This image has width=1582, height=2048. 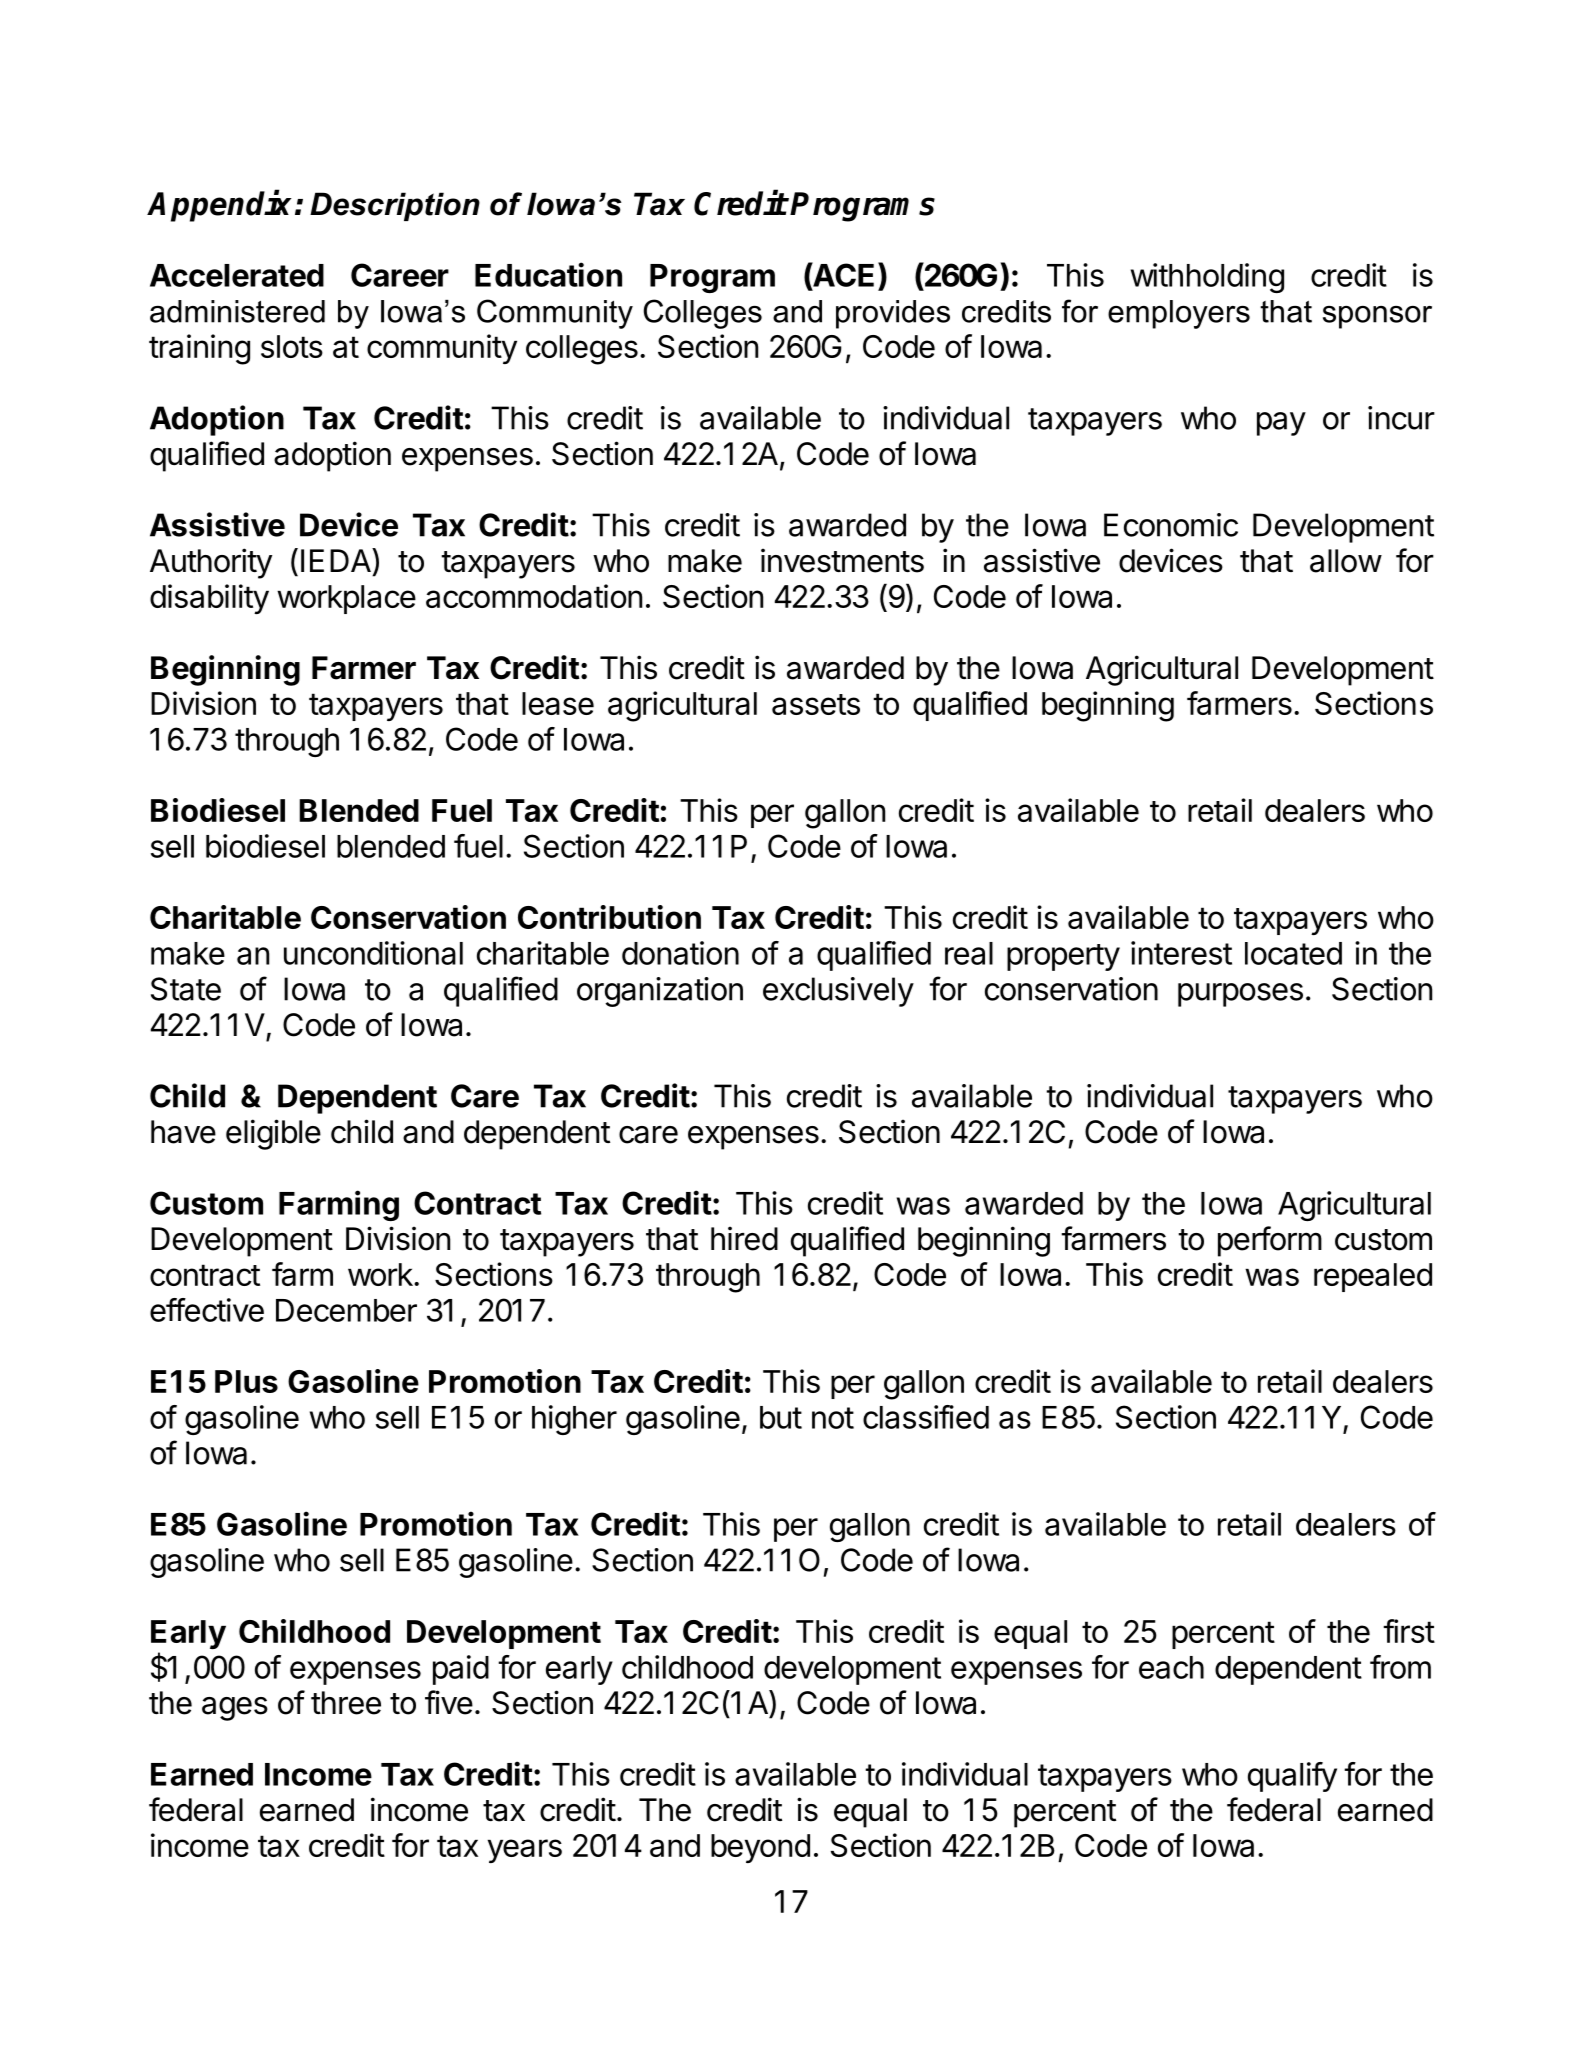 What do you see at coordinates (395, 206) in the image?
I see `Description` at bounding box center [395, 206].
